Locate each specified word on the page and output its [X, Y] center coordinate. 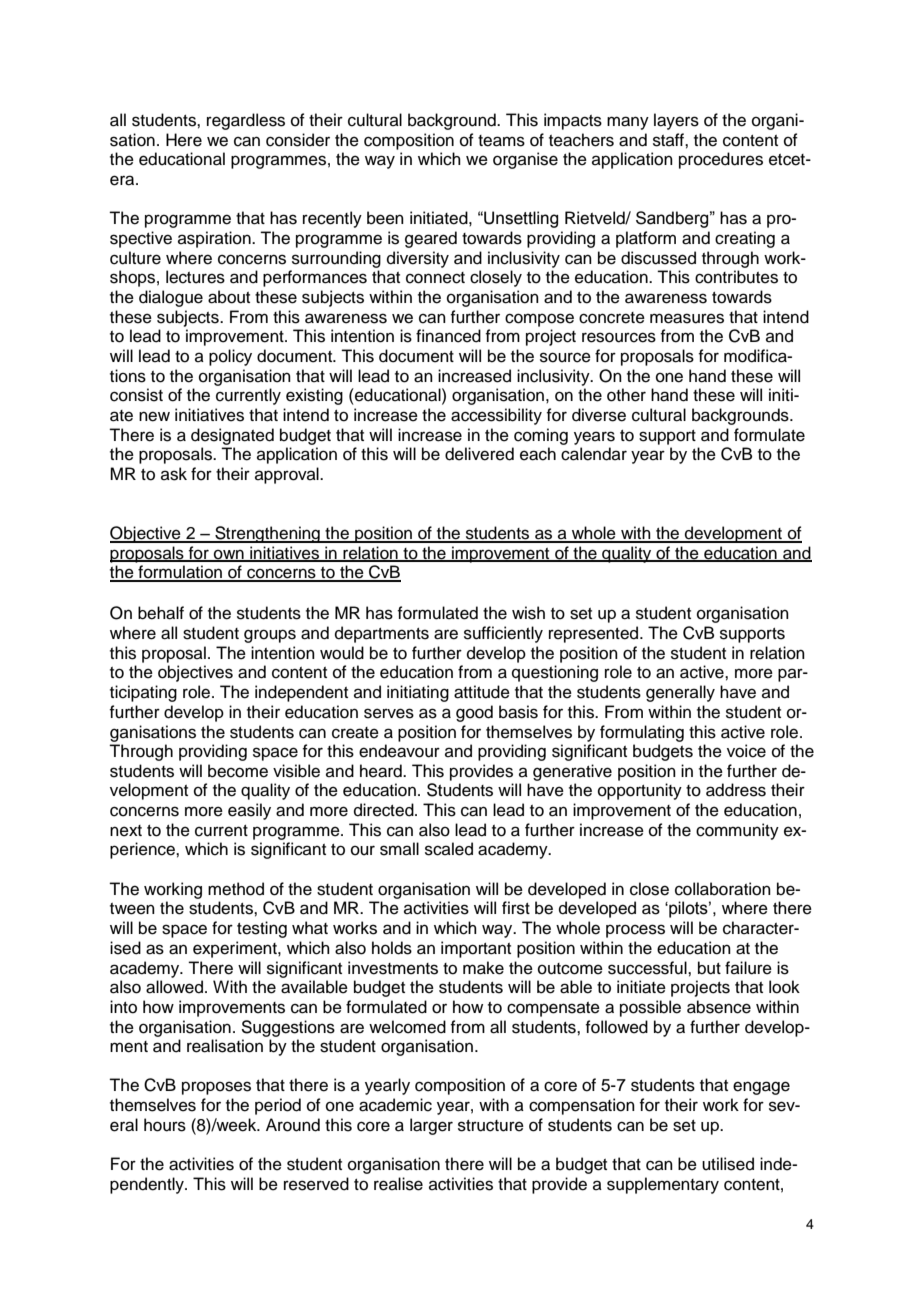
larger [431, 1126]
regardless [246, 121]
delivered [479, 454]
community [737, 831]
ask [174, 474]
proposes [216, 1088]
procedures [721, 160]
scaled [449, 849]
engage [761, 1088]
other [626, 395]
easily [249, 811]
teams [501, 141]
